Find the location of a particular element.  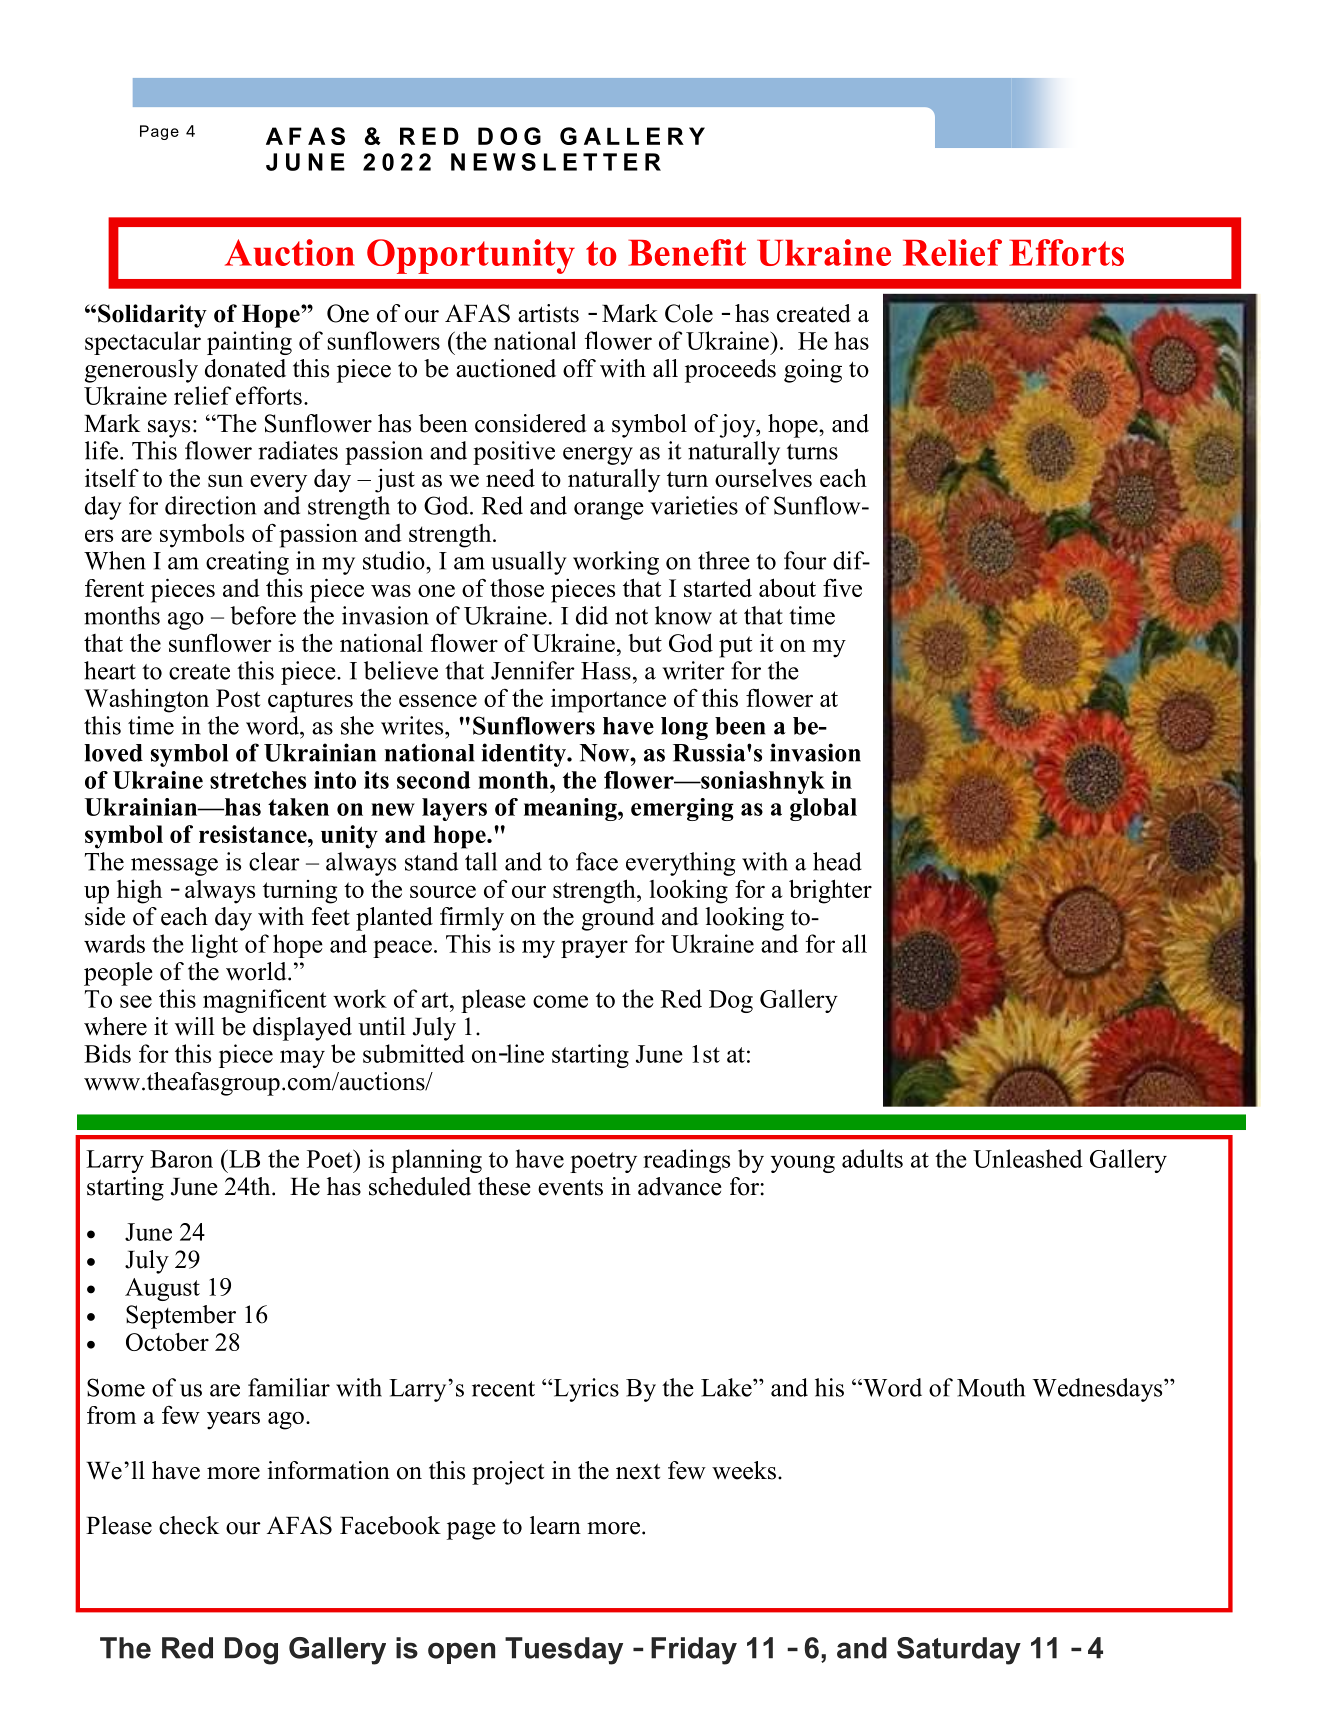

Tuesday is located at coordinates (564, 1651).
